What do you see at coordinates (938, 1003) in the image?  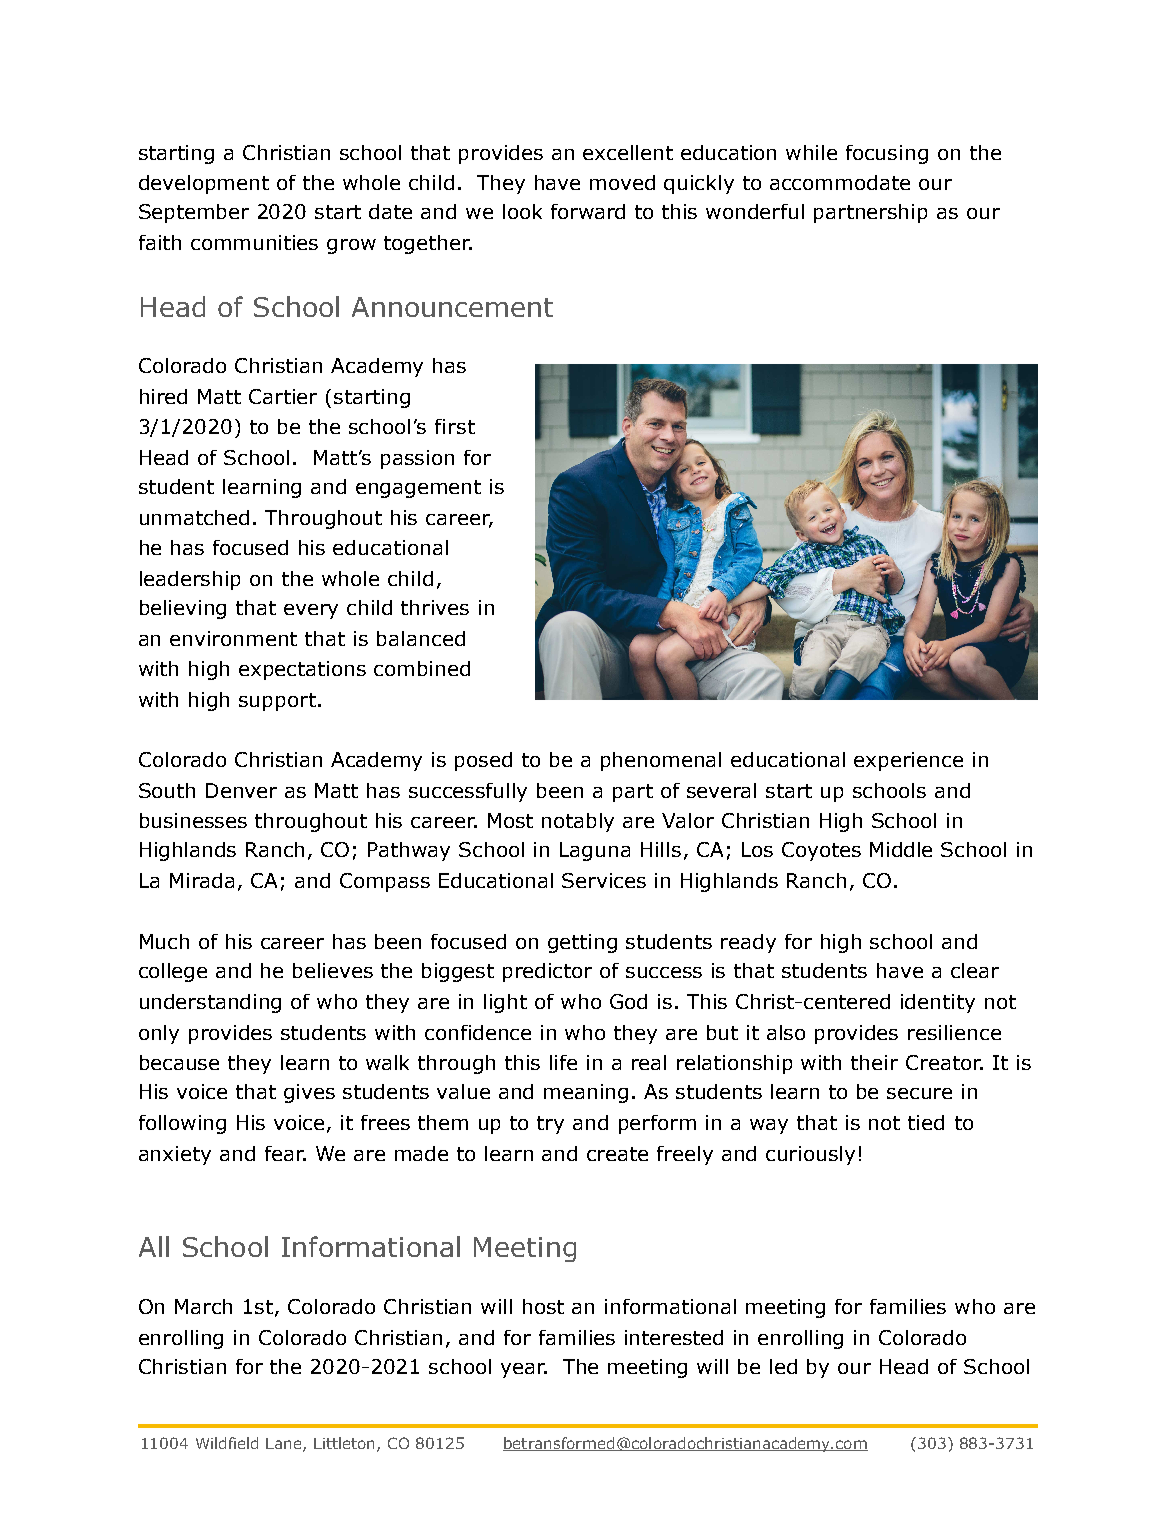 I see `identity` at bounding box center [938, 1003].
